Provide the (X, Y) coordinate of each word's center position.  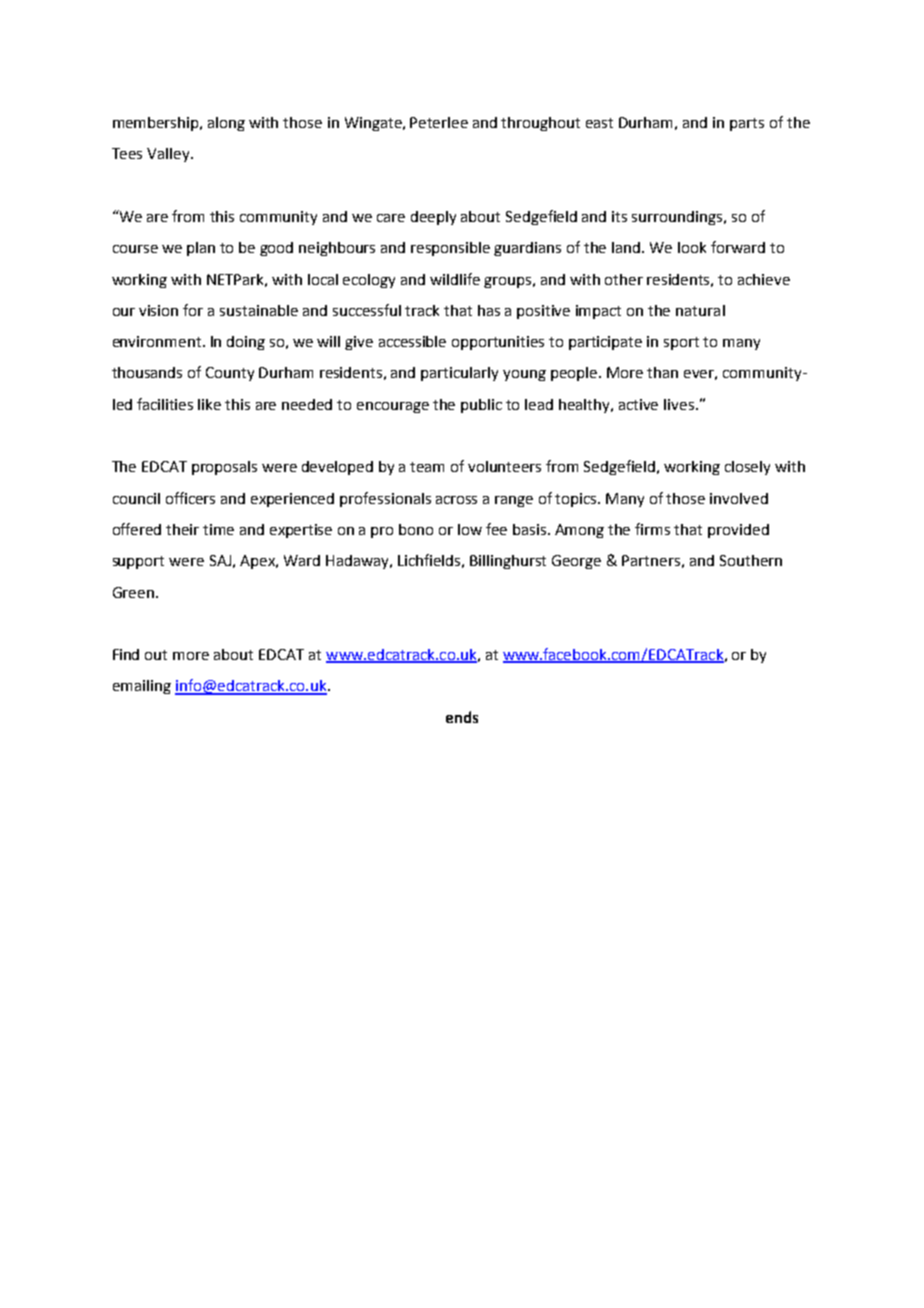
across (456, 500)
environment (158, 341)
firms (652, 529)
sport (681, 343)
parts (747, 124)
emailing (142, 687)
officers (190, 498)
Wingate (374, 124)
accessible (412, 341)
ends (462, 717)
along (226, 124)
